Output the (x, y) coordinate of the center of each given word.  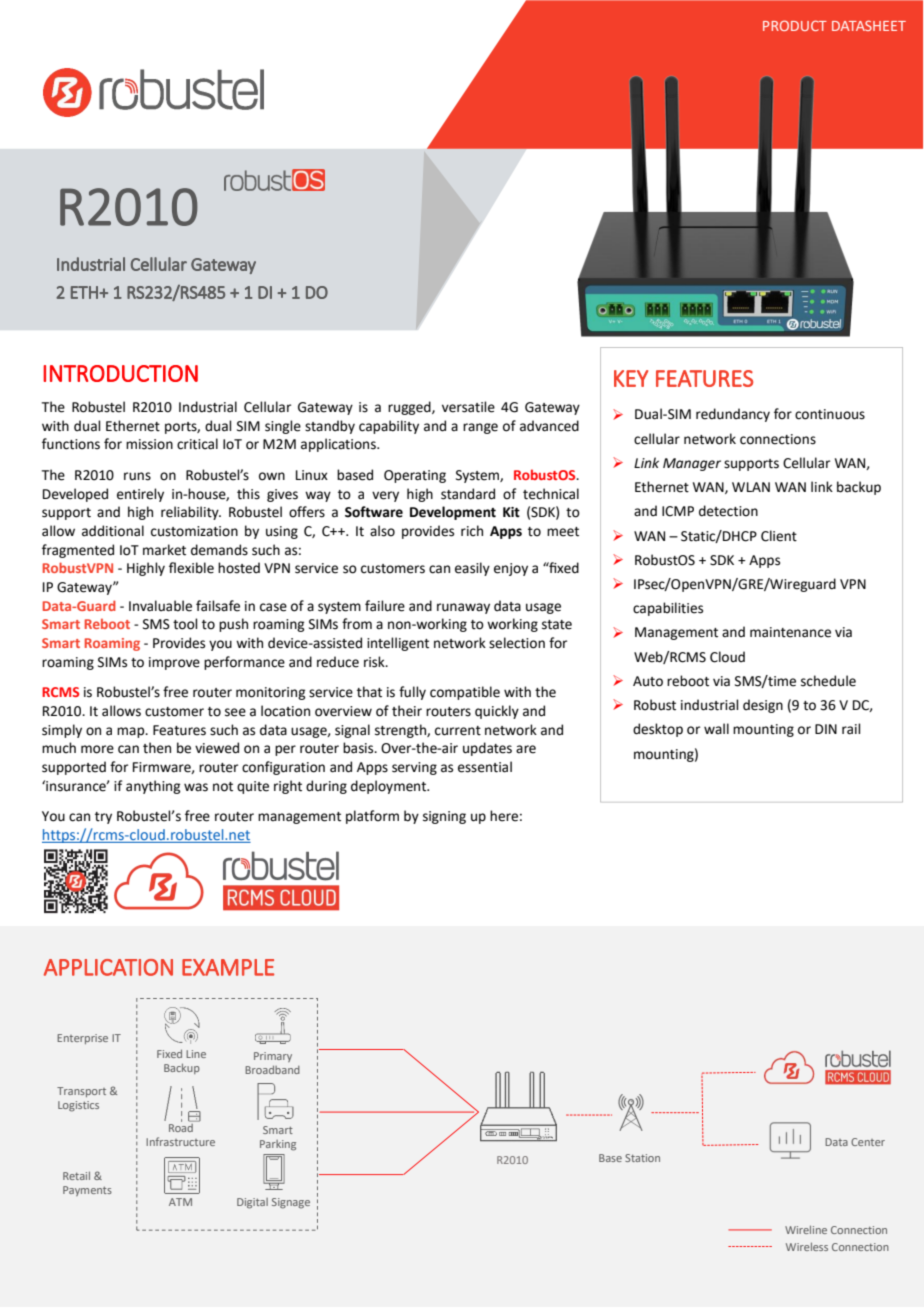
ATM (180, 1202)
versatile (468, 407)
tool (185, 624)
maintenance (790, 632)
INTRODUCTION (120, 373)
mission (149, 444)
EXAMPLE (228, 967)
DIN (826, 729)
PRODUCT (795, 25)
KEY (631, 378)
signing (444, 817)
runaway (463, 608)
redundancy (733, 415)
